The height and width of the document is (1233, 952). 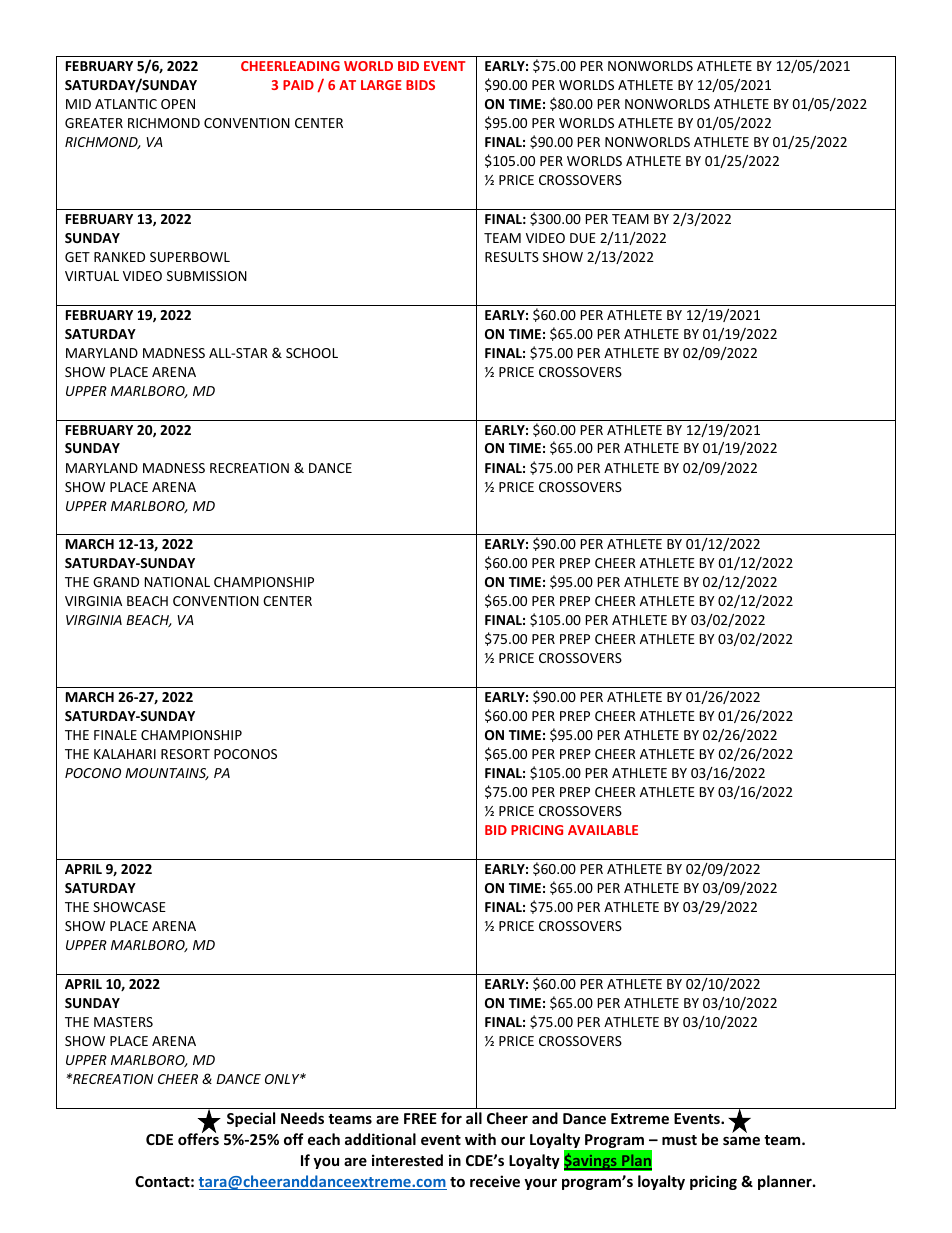 What do you see at coordinates (185, 754) in the document?
I see `RESORT` at bounding box center [185, 754].
